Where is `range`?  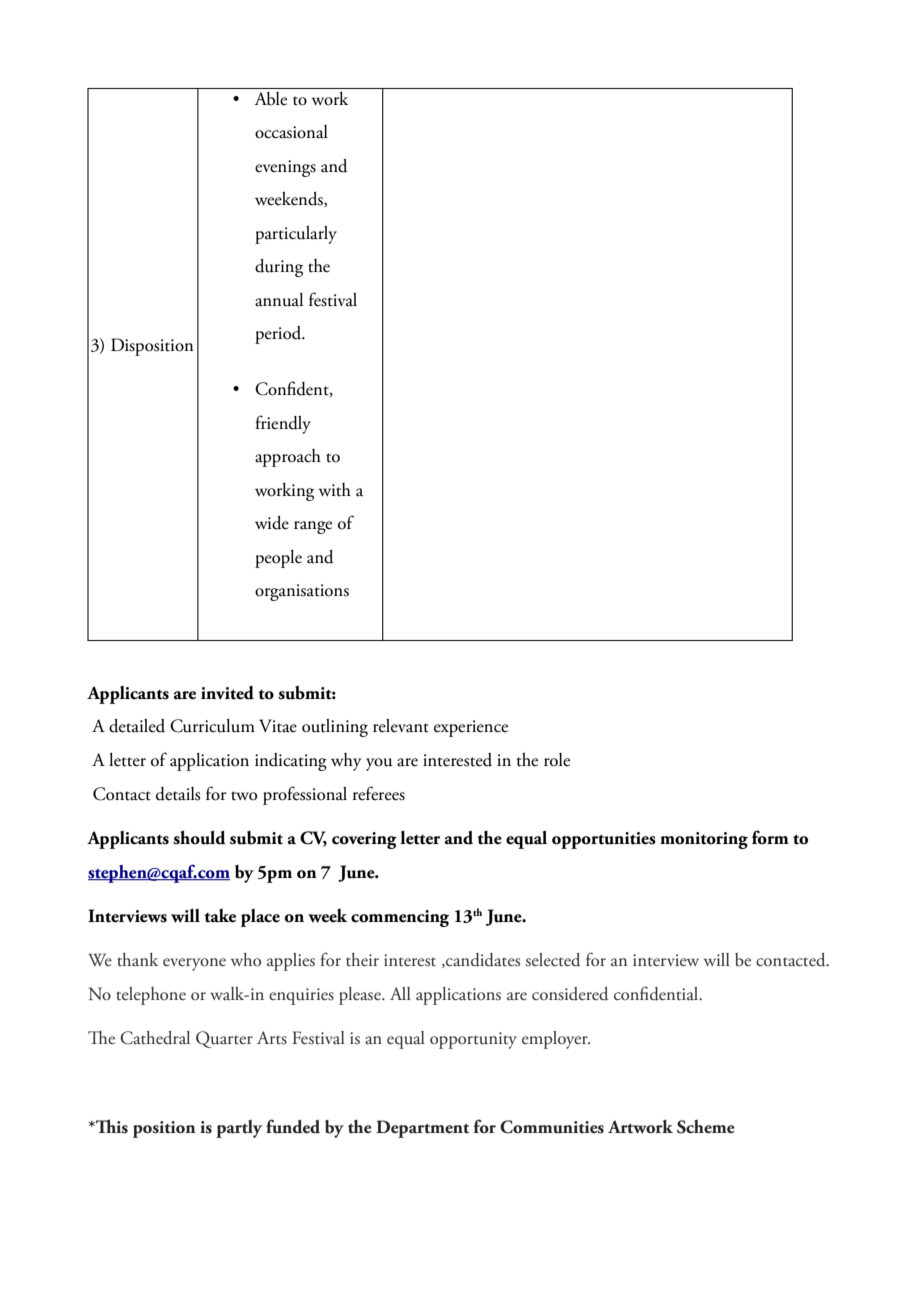 range is located at coordinates (313, 527).
